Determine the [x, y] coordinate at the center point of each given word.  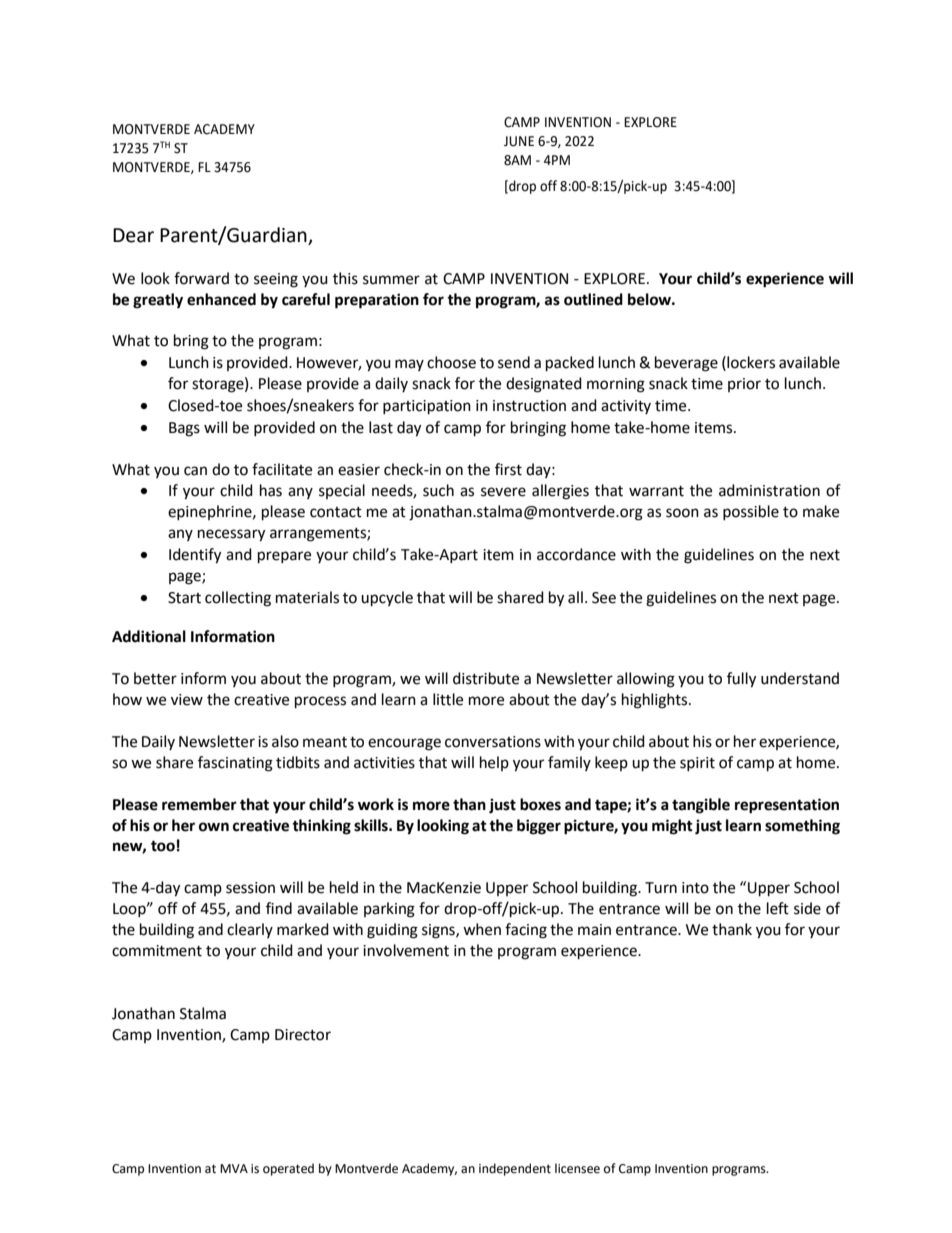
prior [744, 385]
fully [741, 680]
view [187, 700]
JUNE [519, 141]
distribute [486, 678]
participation [427, 407]
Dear [133, 235]
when [482, 929]
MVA [234, 1168]
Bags [184, 429]
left [778, 908]
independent [515, 1169]
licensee [577, 1168]
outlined [593, 299]
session [250, 888]
